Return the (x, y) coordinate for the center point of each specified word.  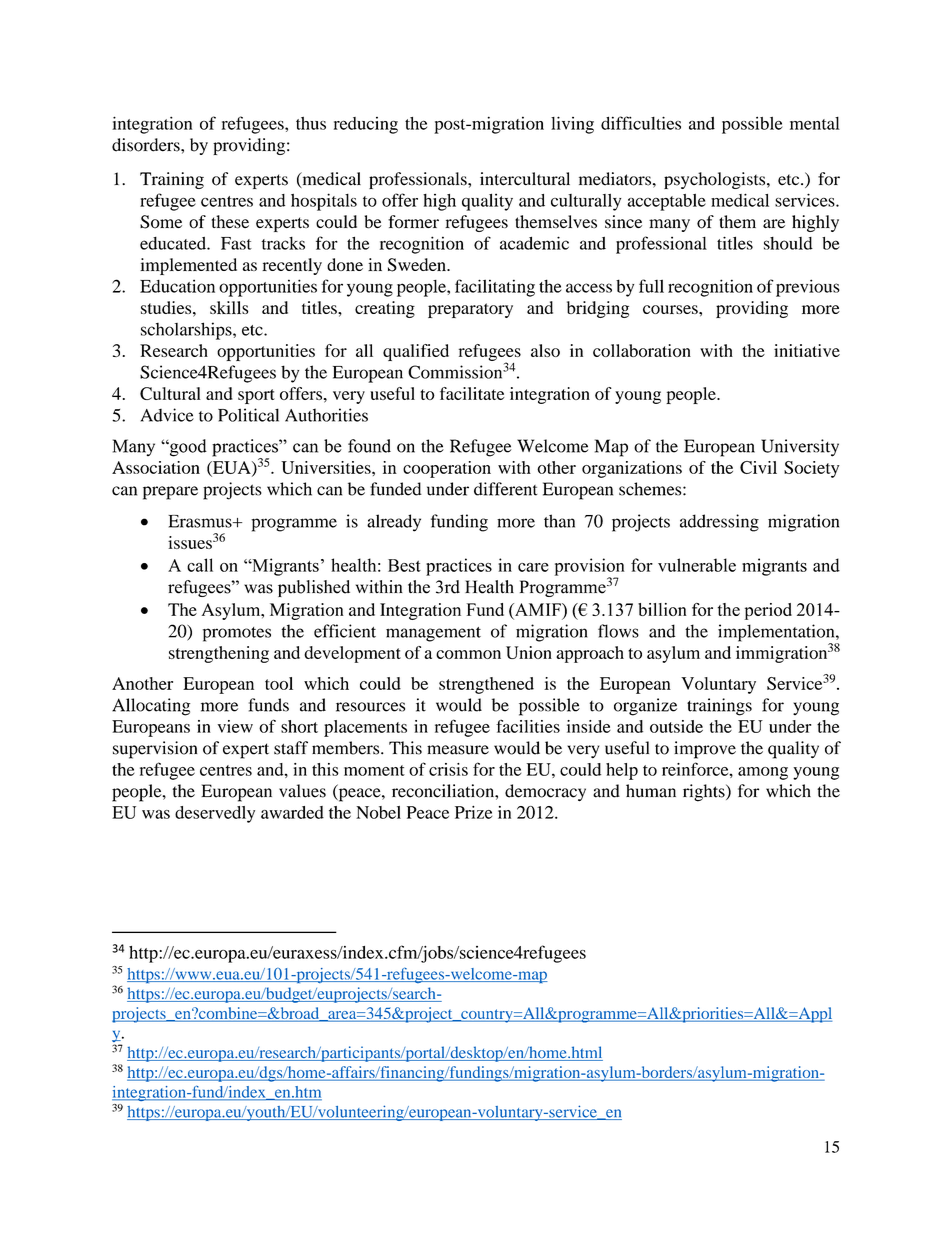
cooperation (447, 469)
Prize (473, 812)
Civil (758, 467)
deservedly (215, 814)
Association (156, 467)
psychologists (716, 180)
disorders (147, 145)
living (572, 125)
